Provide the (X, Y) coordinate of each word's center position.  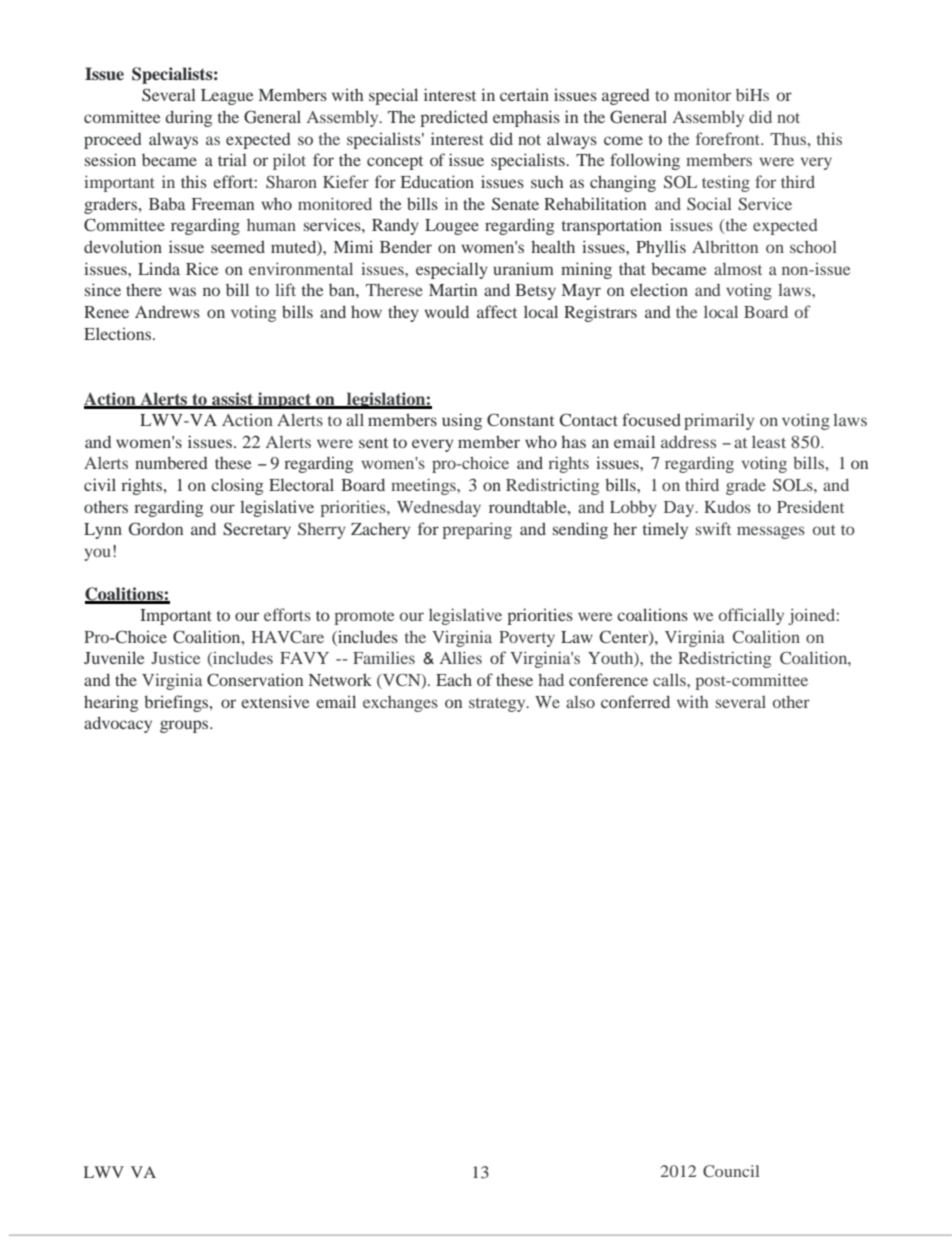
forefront (729, 138)
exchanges (400, 704)
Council (731, 1171)
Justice (175, 658)
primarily (719, 421)
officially (751, 616)
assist (233, 400)
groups (185, 726)
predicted (454, 118)
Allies (461, 657)
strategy (498, 705)
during (188, 118)
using (462, 421)
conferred (635, 701)
